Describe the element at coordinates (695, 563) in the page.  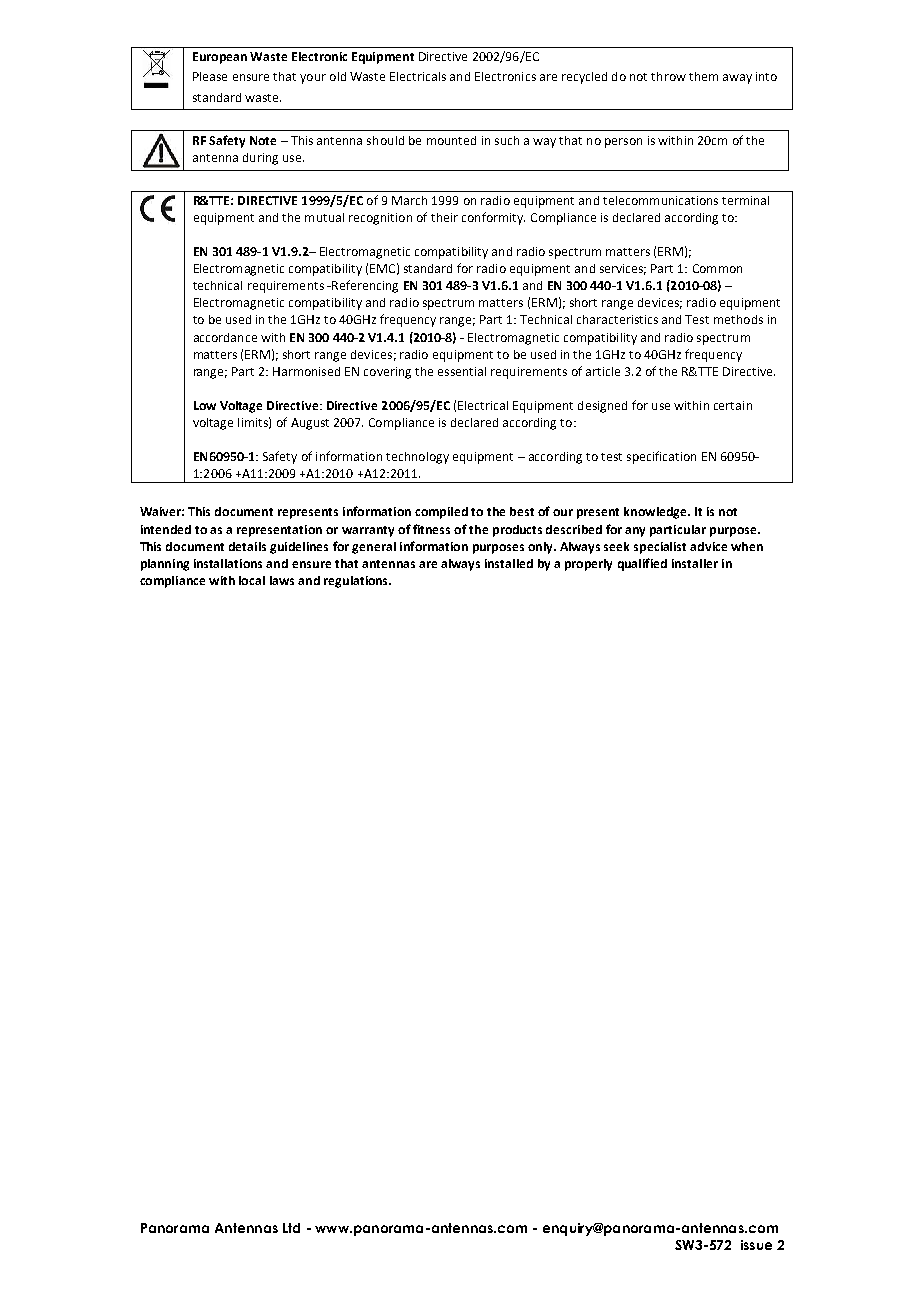
I see `installer` at that location.
